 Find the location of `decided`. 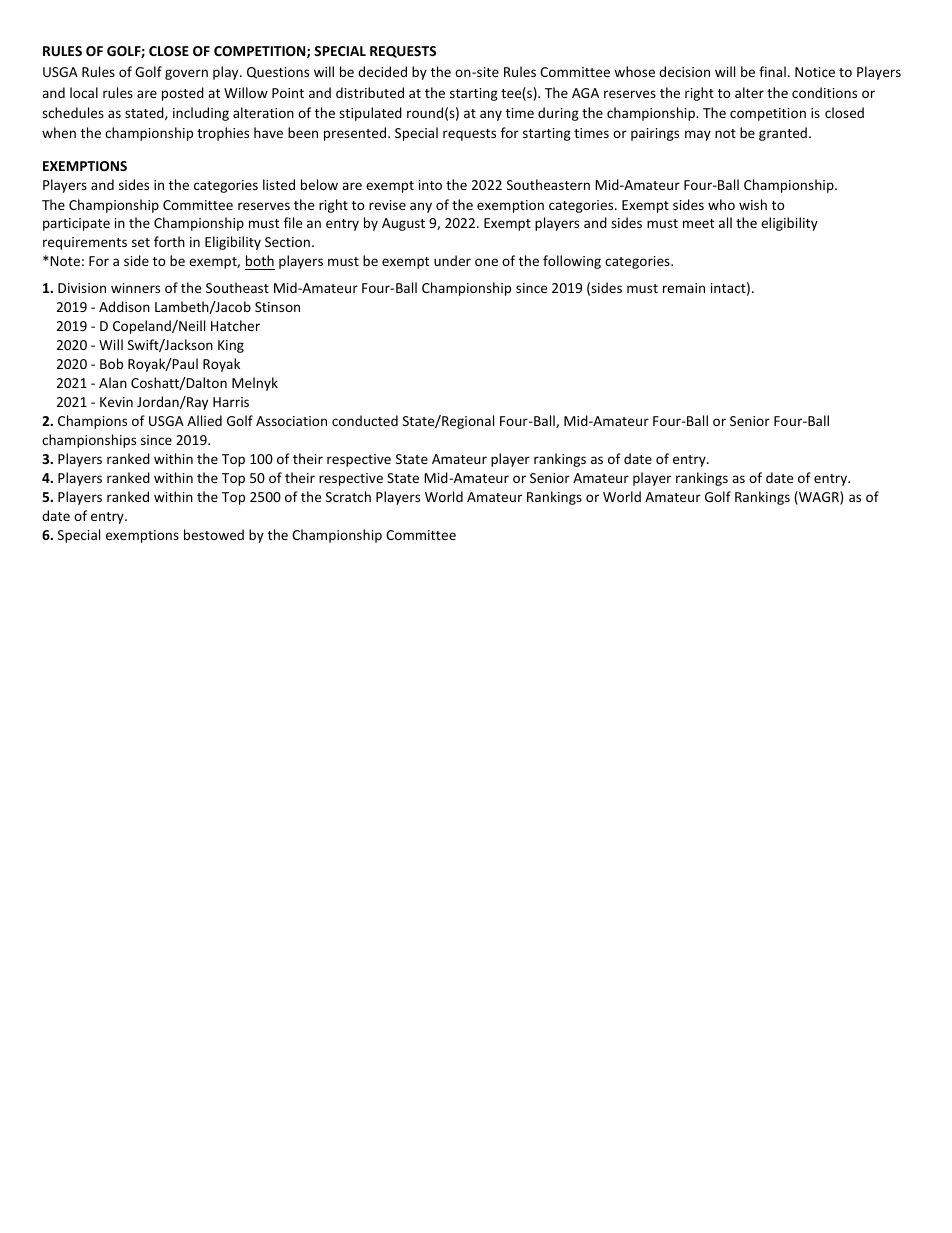

decided is located at coordinates (382, 71).
